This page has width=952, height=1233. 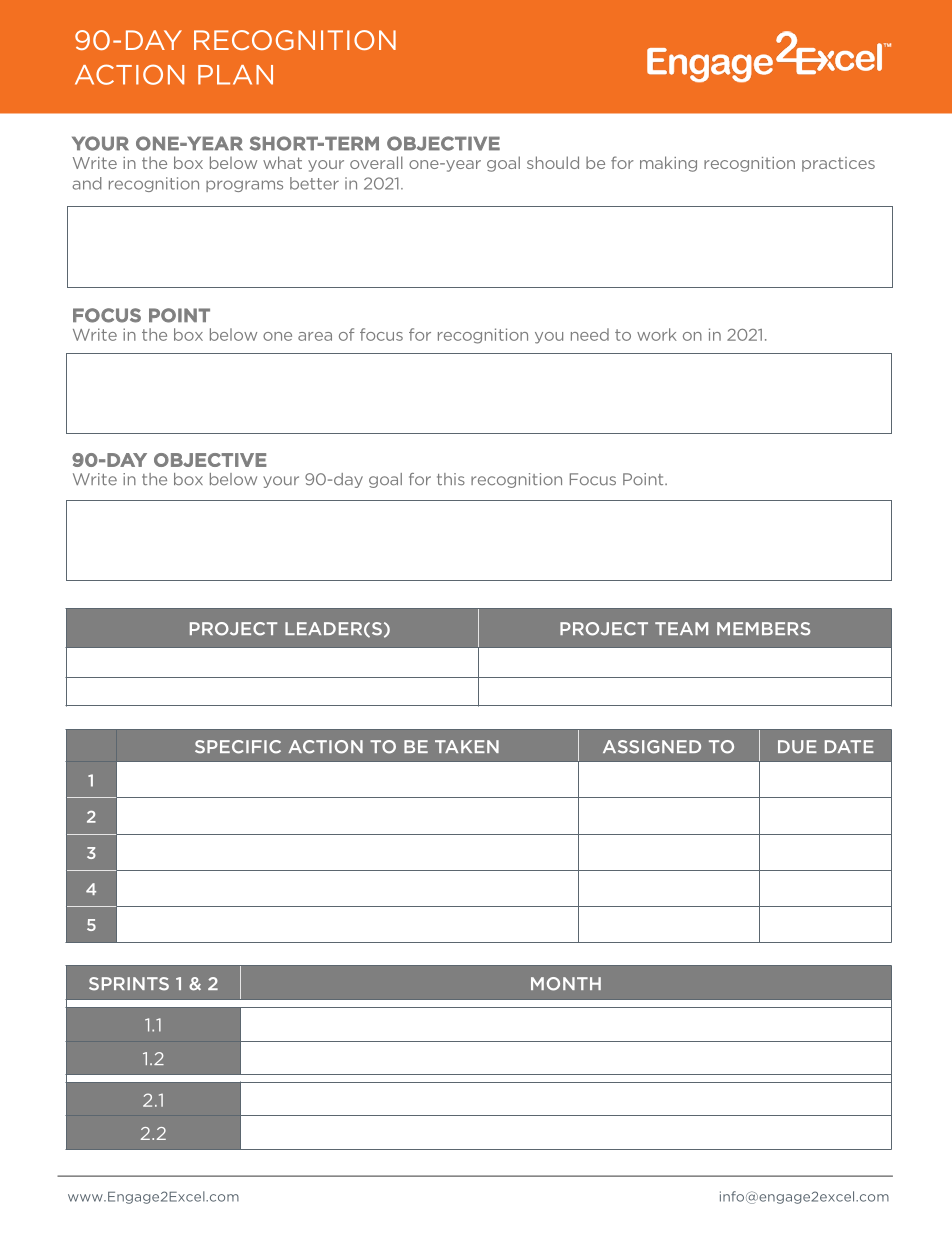 What do you see at coordinates (129, 984) in the page?
I see `SPRINTS` at bounding box center [129, 984].
